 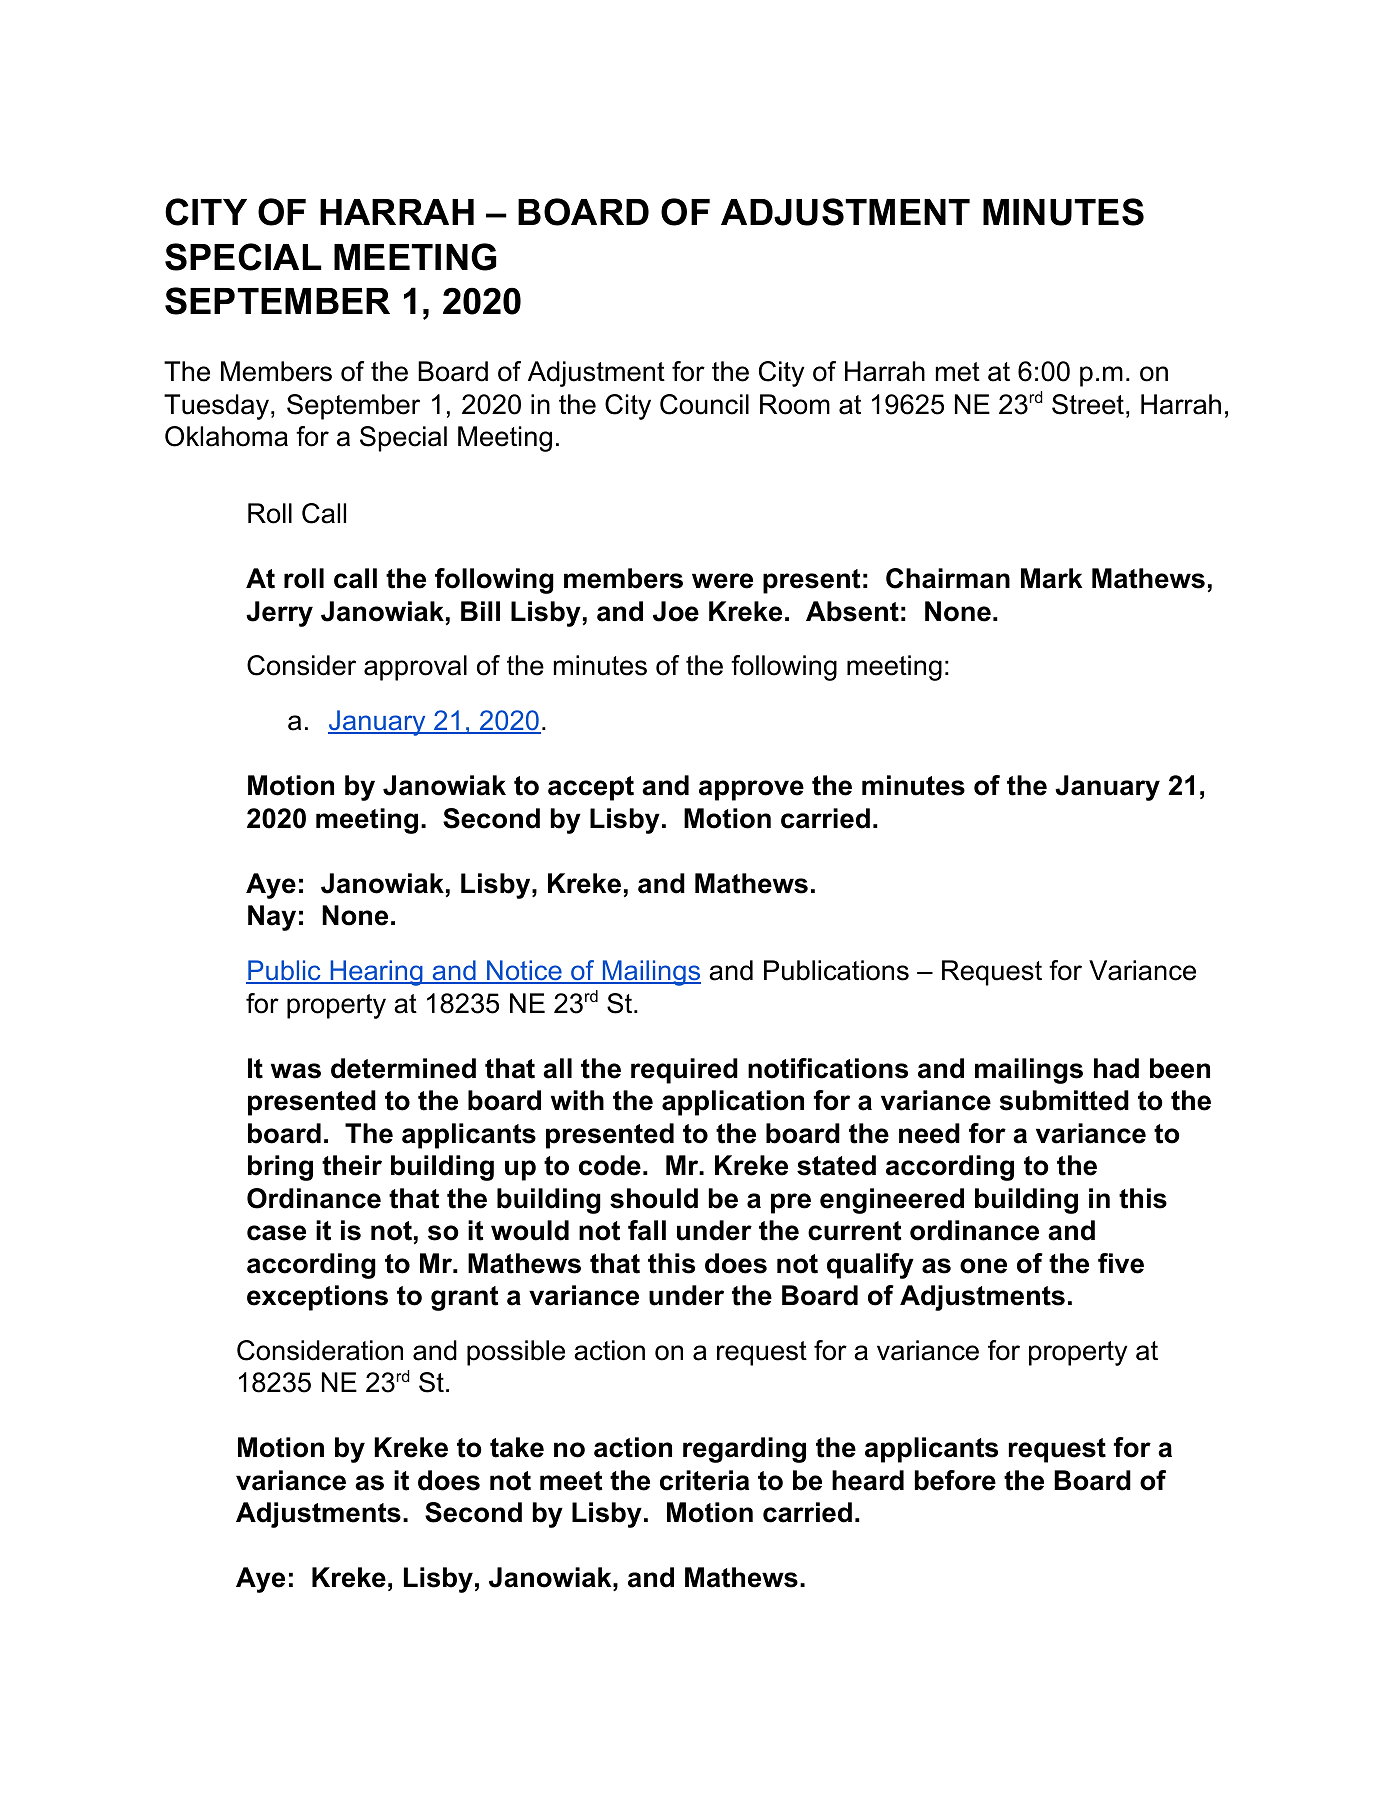 I want to click on had, so click(x=1116, y=1068).
